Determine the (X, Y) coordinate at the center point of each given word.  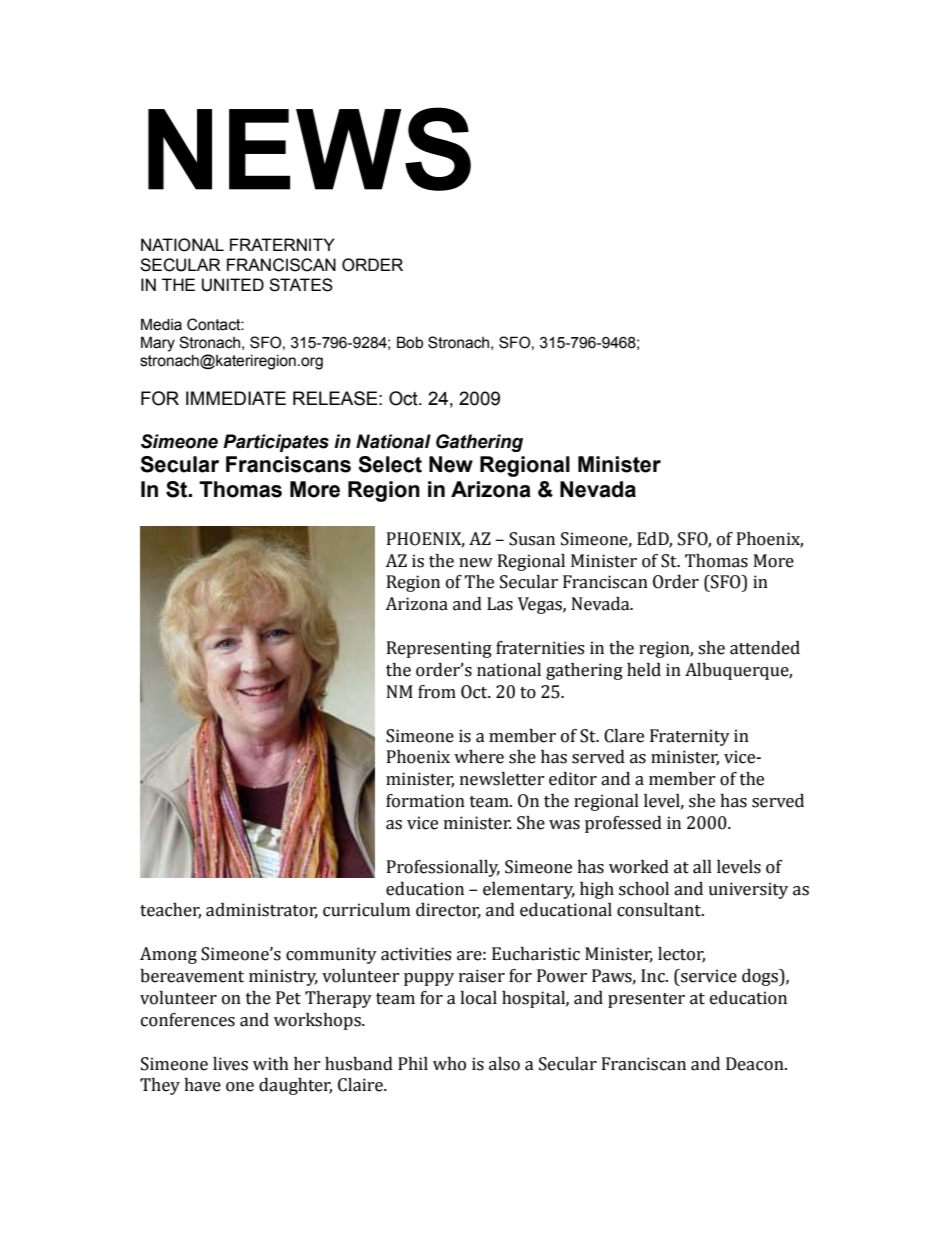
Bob (410, 342)
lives (230, 1064)
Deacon (756, 1064)
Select (390, 464)
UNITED (233, 285)
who (449, 1064)
